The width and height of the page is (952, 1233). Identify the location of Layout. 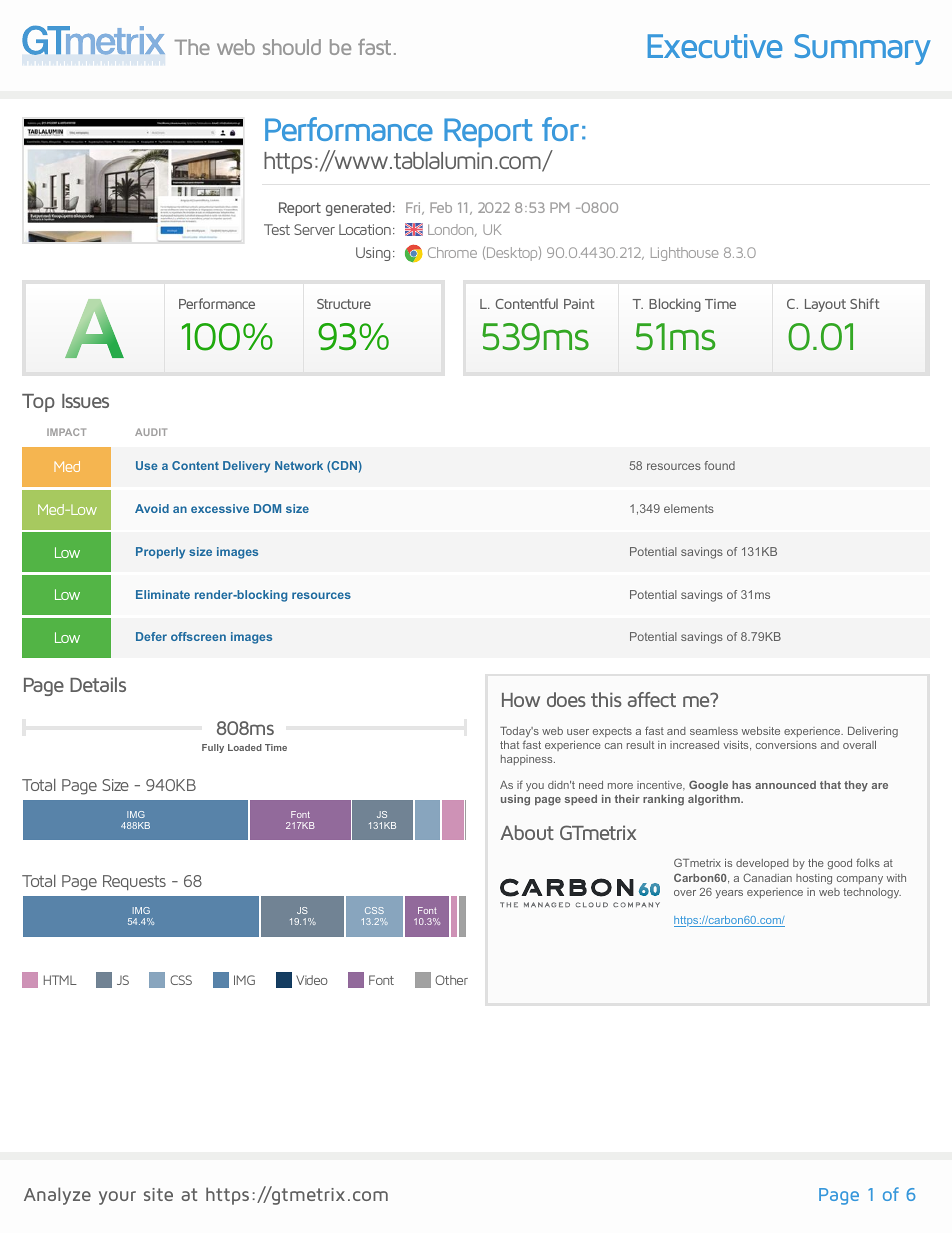
(825, 305).
